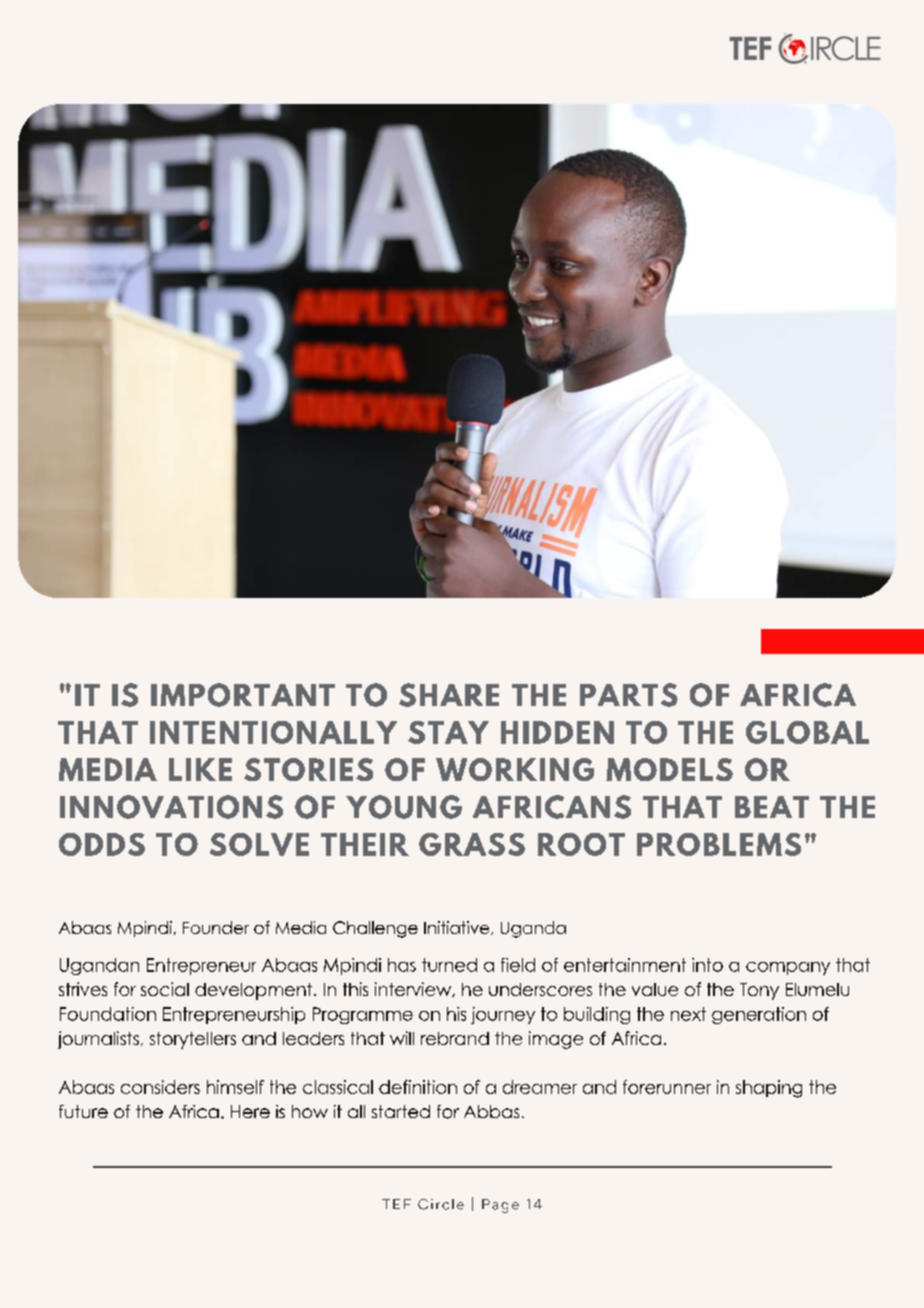  What do you see at coordinates (629, 695) in the screenshot?
I see `PARTS` at bounding box center [629, 695].
